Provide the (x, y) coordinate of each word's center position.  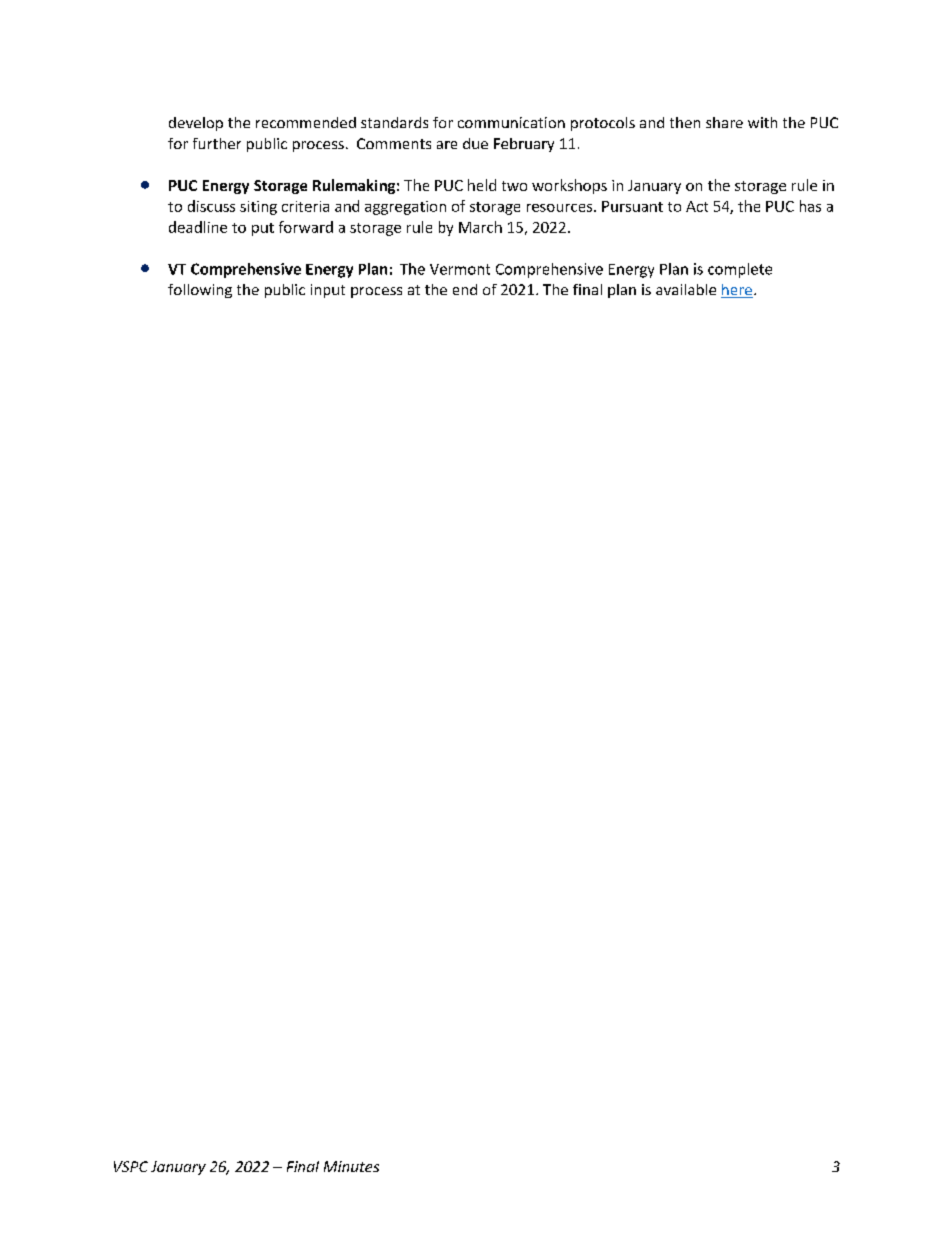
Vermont (460, 269)
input (328, 291)
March (480, 227)
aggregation (405, 208)
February (524, 145)
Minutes (351, 1166)
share (724, 122)
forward (306, 227)
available (686, 289)
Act (697, 206)
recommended (306, 122)
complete (740, 270)
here (737, 291)
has (810, 206)
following (200, 291)
